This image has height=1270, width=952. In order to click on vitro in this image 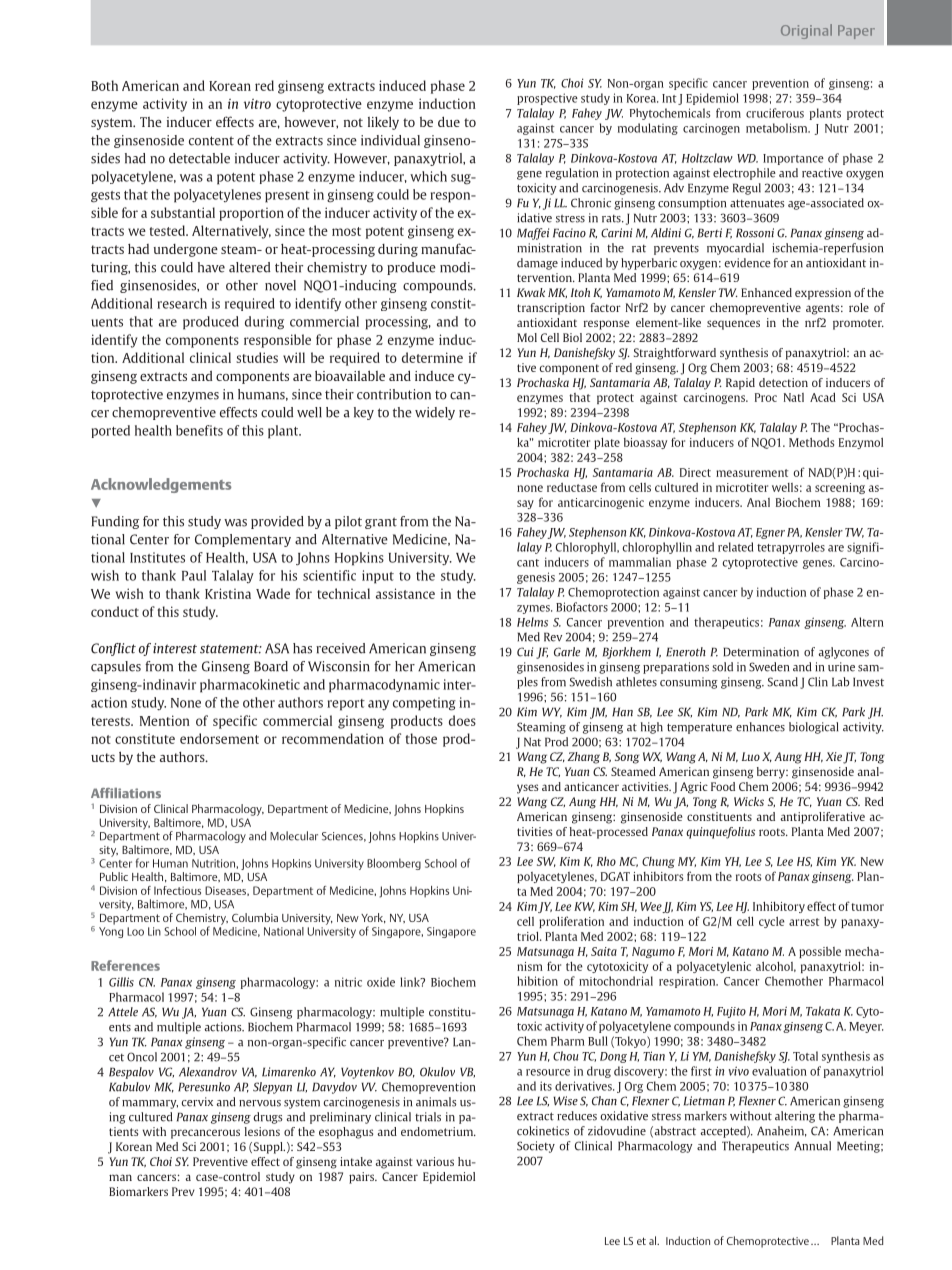, I will do `click(257, 104)`.
